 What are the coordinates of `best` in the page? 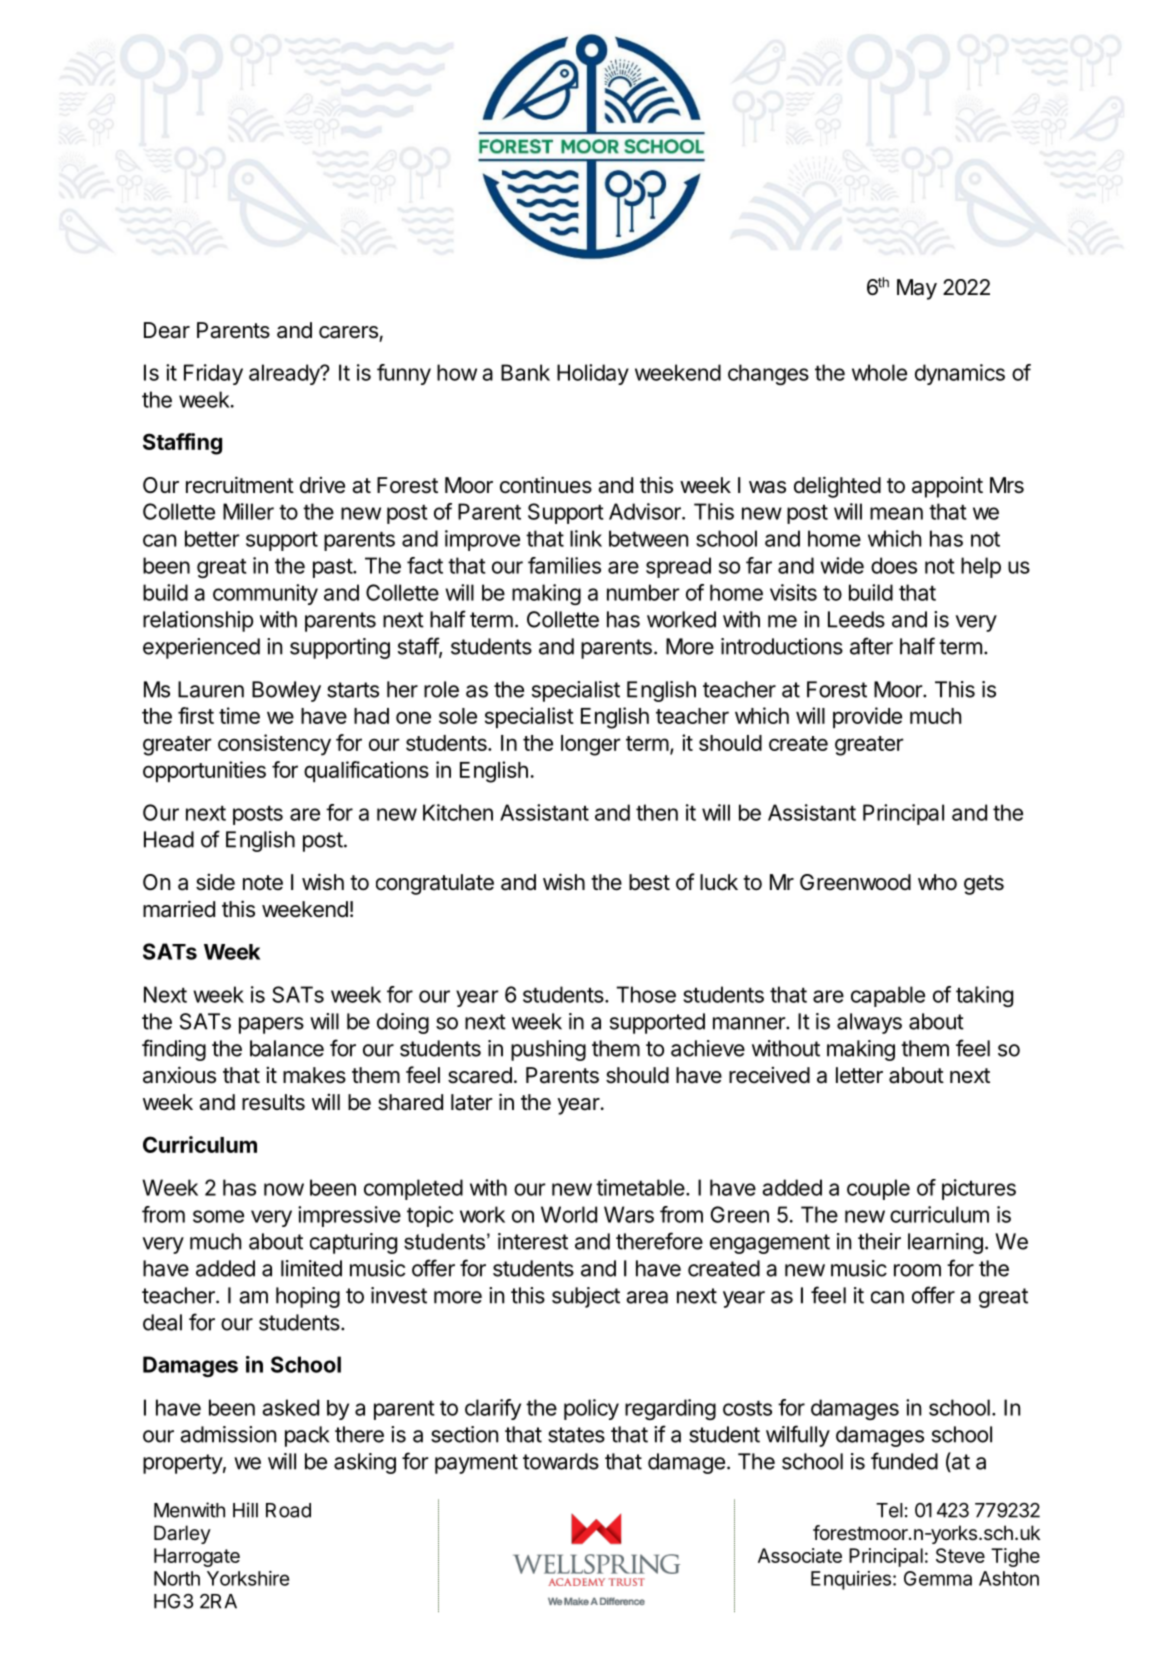 It's located at (649, 882).
